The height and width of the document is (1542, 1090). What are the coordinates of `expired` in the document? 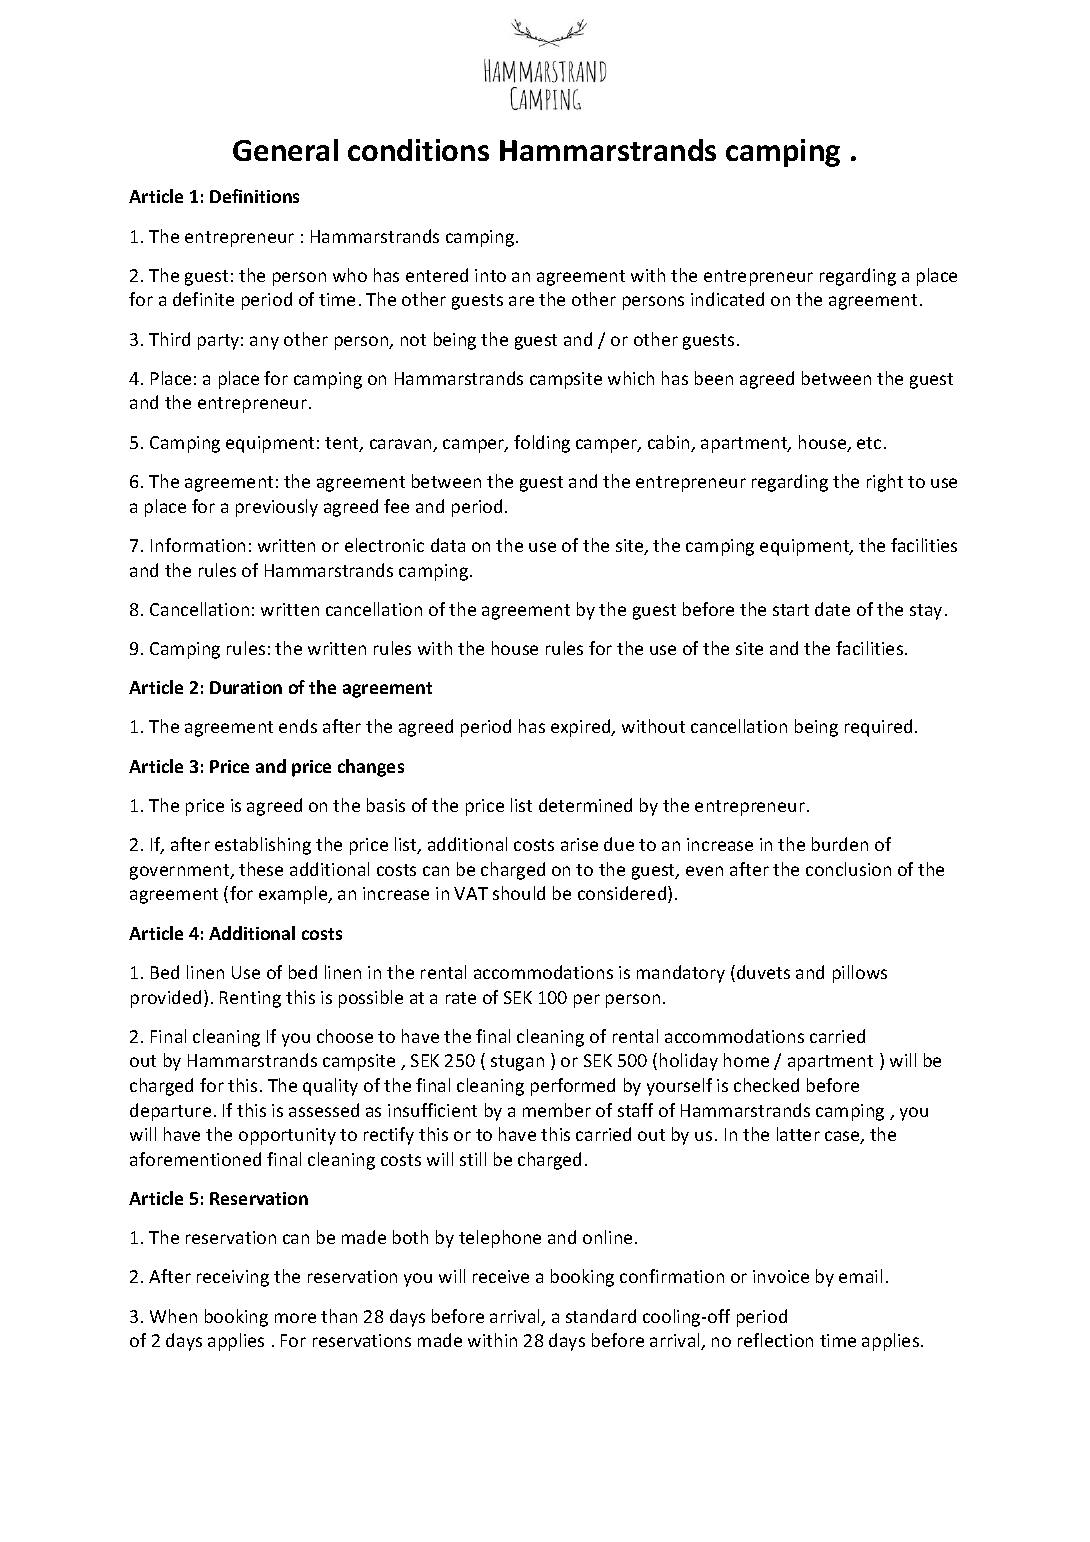 It's located at (582, 728).
